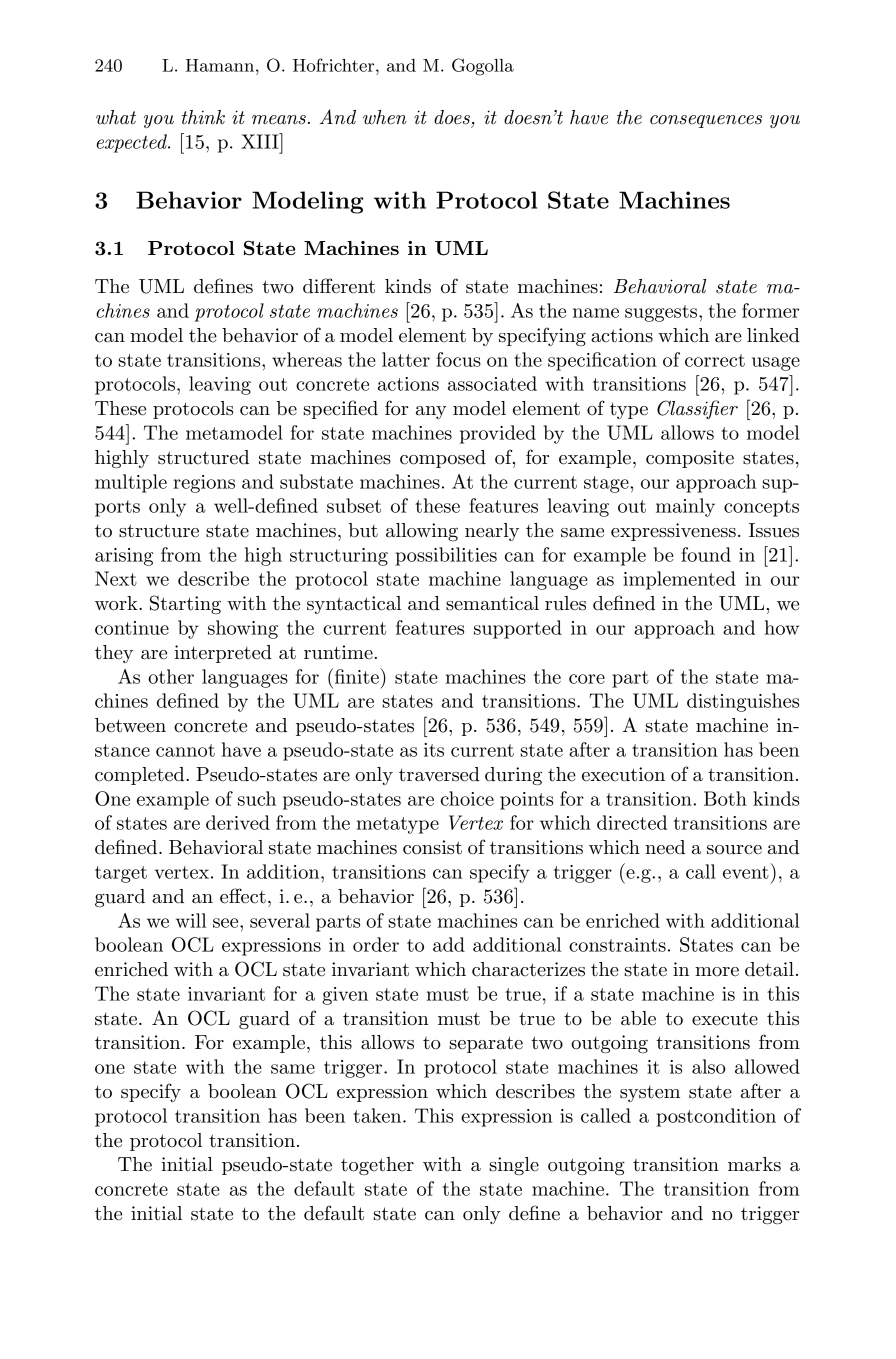  What do you see at coordinates (378, 1115) in the screenshot?
I see `taken` at bounding box center [378, 1115].
